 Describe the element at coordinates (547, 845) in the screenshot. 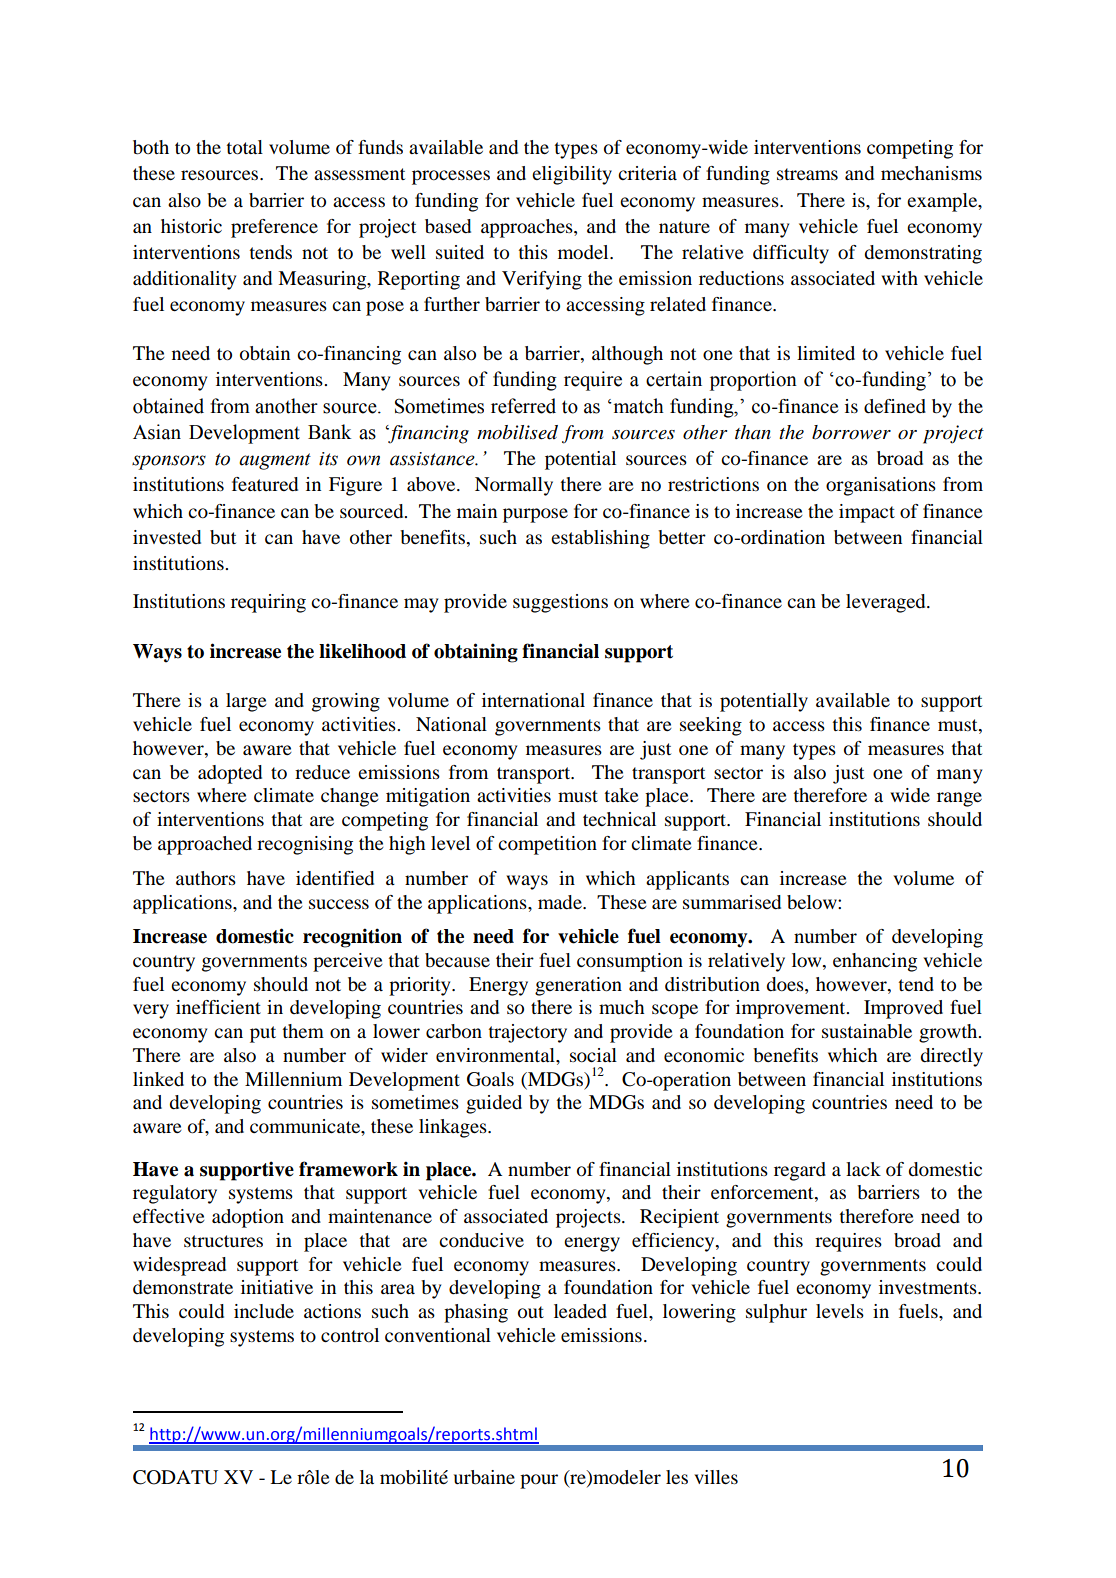

I see `competition` at that location.
